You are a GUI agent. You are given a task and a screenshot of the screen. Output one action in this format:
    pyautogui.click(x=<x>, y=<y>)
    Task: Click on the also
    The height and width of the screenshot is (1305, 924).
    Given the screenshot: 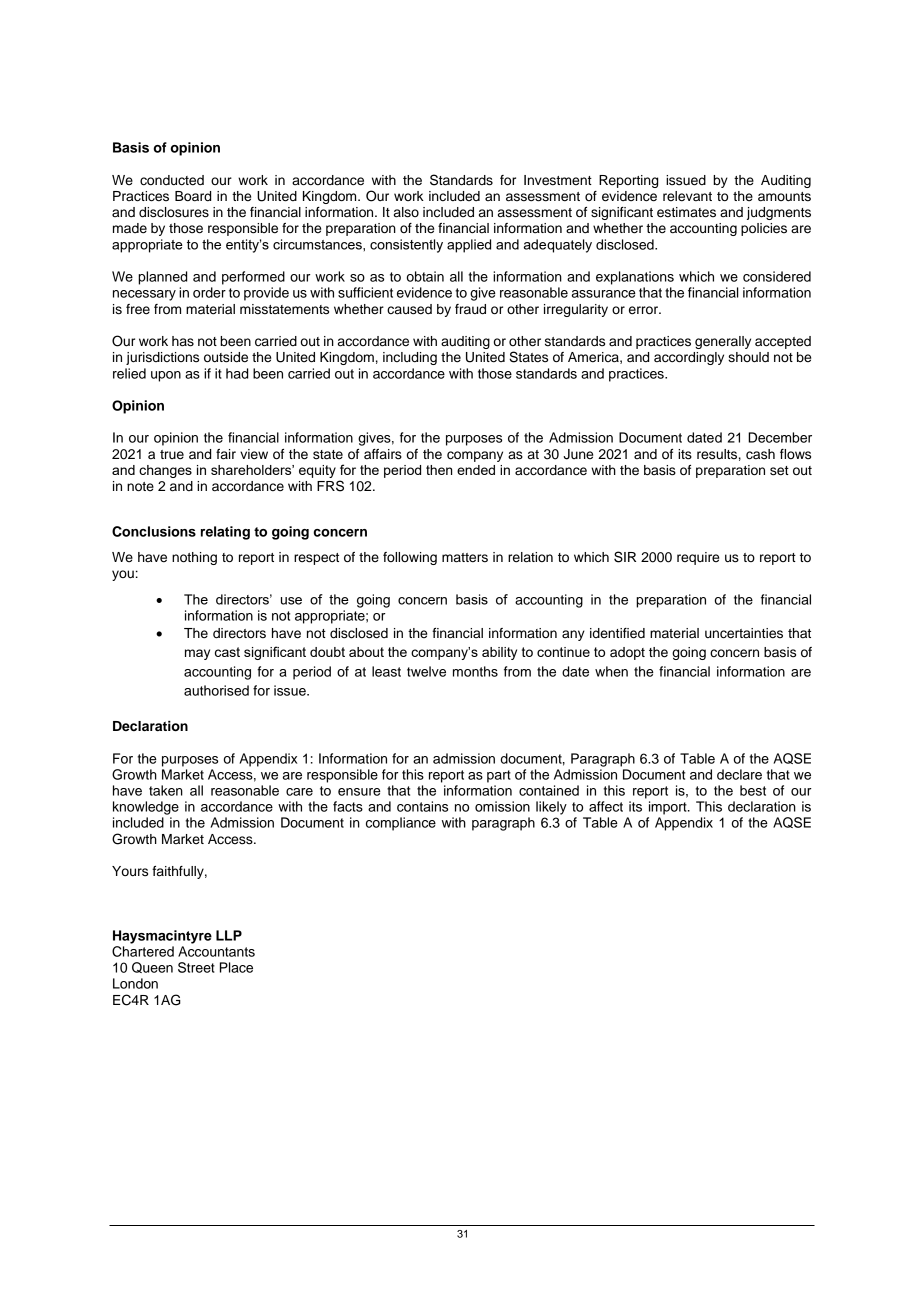 What is the action you would take?
    pyautogui.click(x=406, y=212)
